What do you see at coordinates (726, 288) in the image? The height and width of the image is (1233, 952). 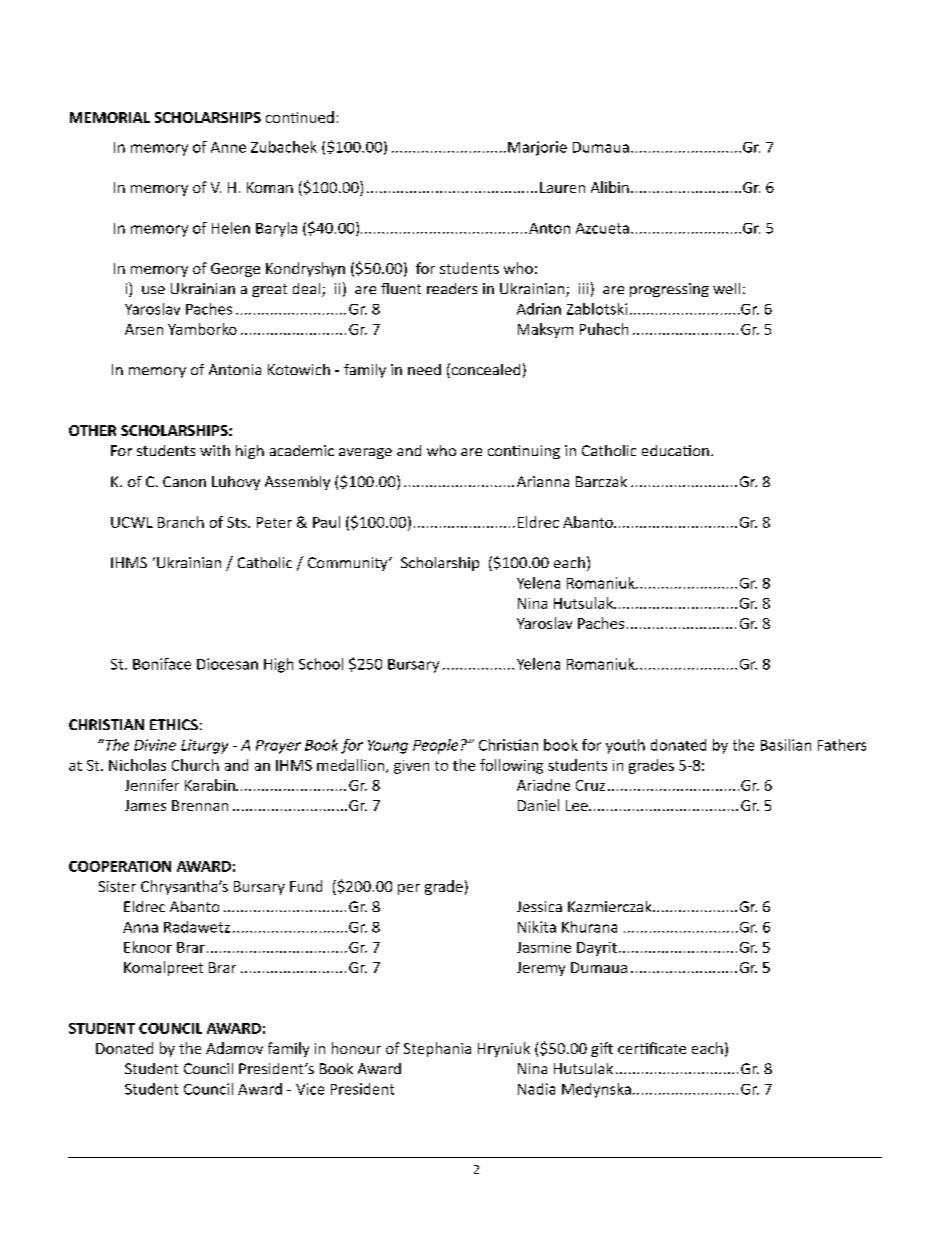 I see `well` at bounding box center [726, 288].
